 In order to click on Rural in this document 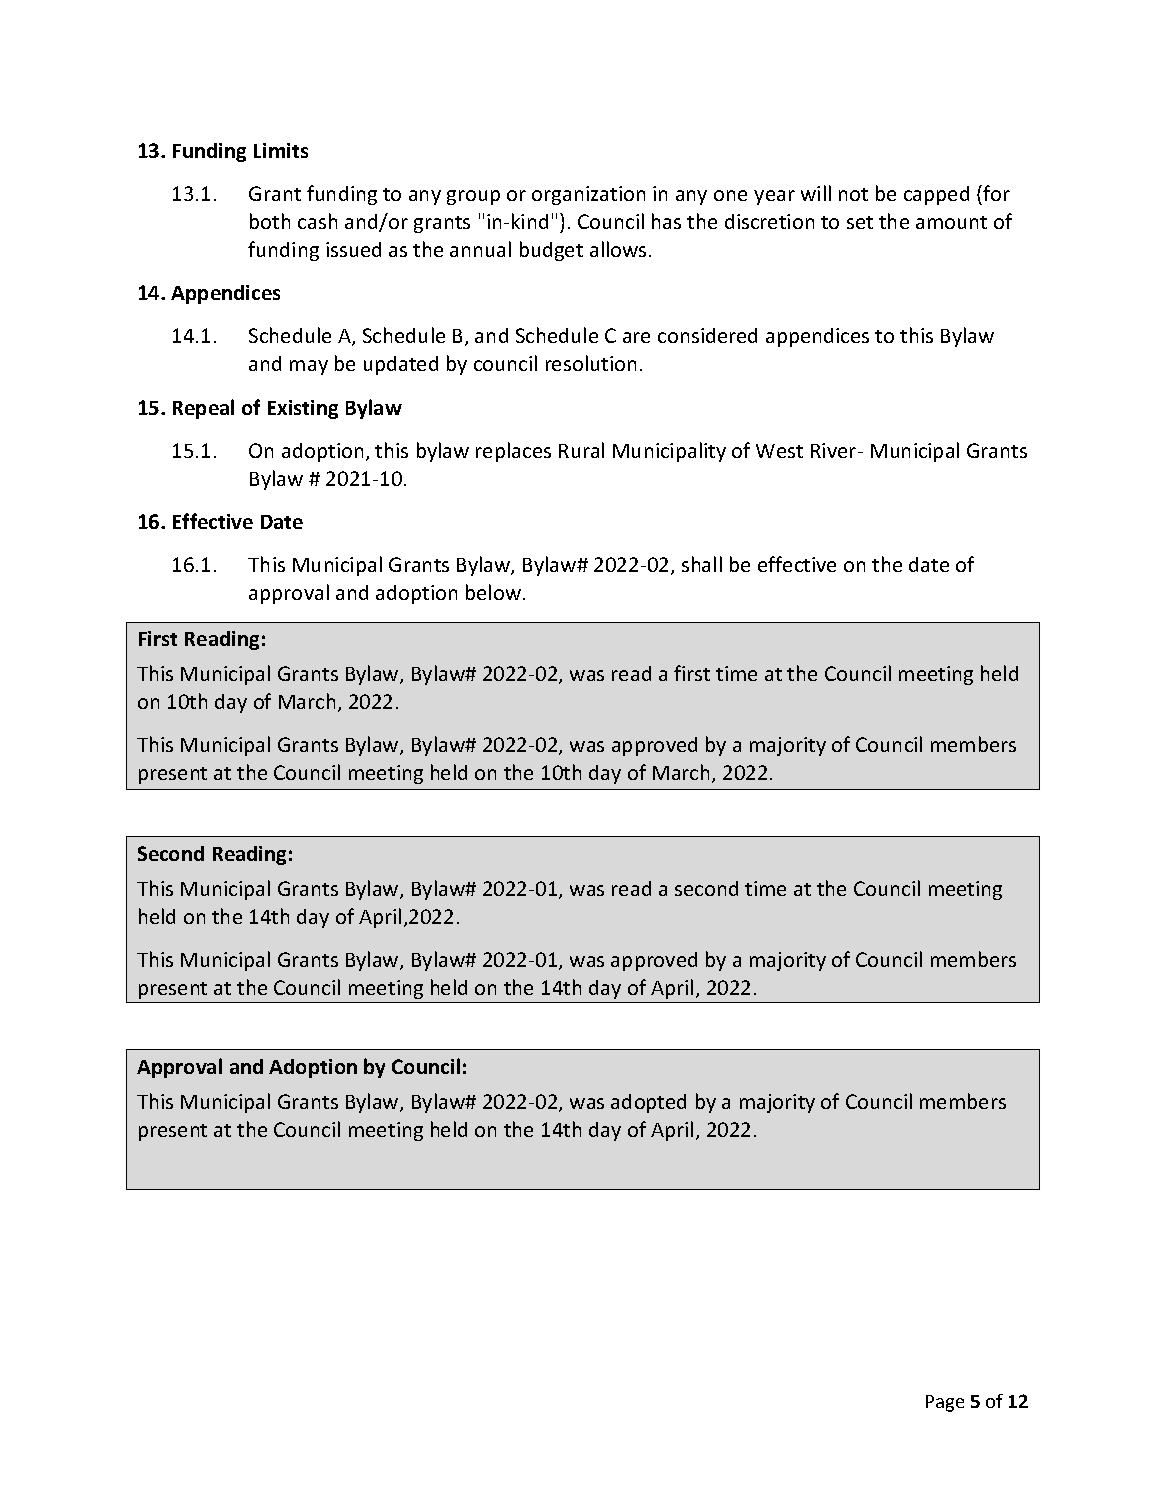, I will do `click(581, 450)`.
